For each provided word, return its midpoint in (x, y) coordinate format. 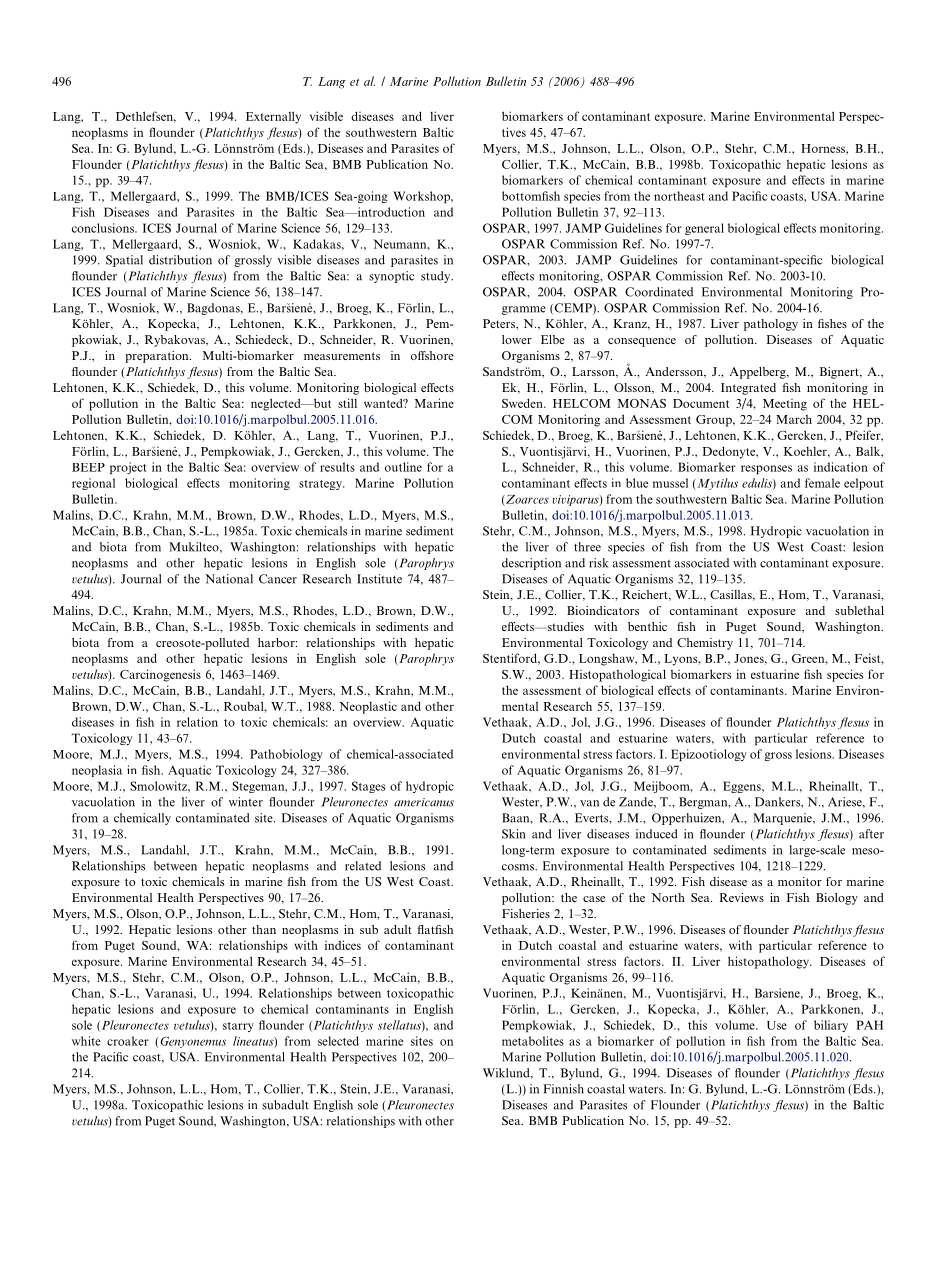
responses (766, 469)
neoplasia (97, 771)
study (437, 277)
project (128, 468)
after (871, 834)
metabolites (533, 1041)
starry (238, 1027)
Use (777, 1025)
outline (403, 467)
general (704, 229)
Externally (273, 117)
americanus (424, 802)
